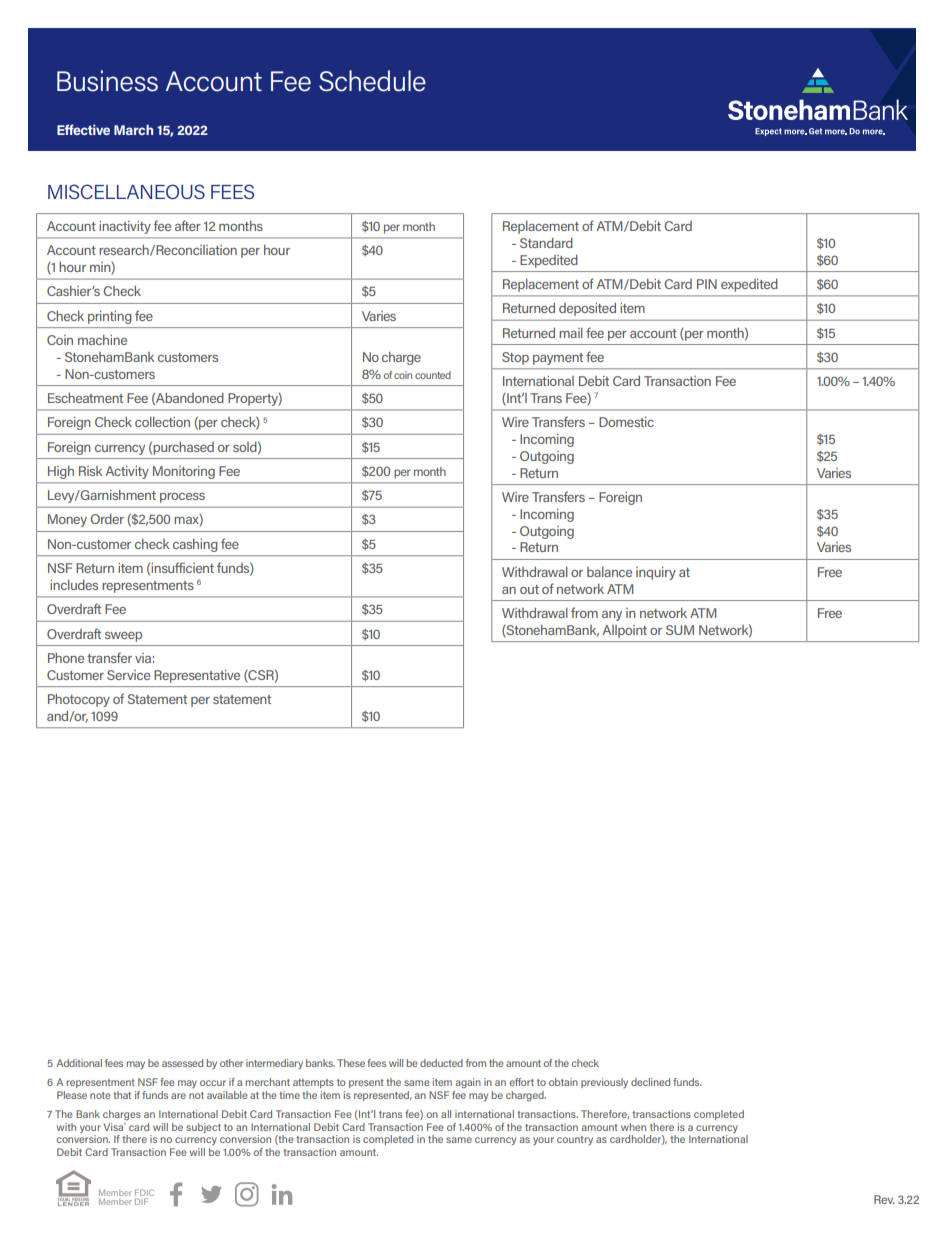 This image has width=952, height=1233. What do you see at coordinates (123, 637) in the image?
I see `sweep` at bounding box center [123, 637].
